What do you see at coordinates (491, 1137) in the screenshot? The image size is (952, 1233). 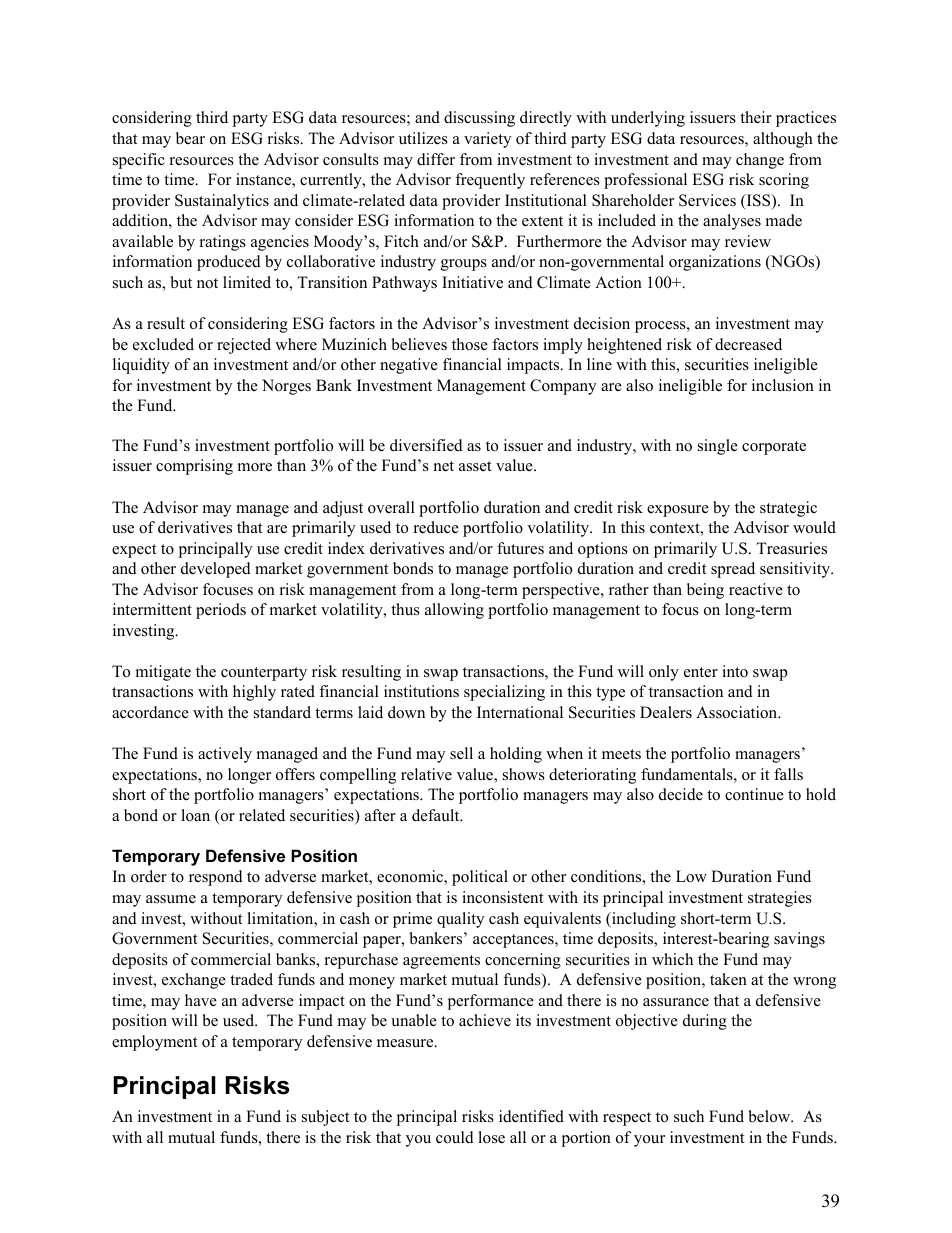 I see `lose` at bounding box center [491, 1137].
